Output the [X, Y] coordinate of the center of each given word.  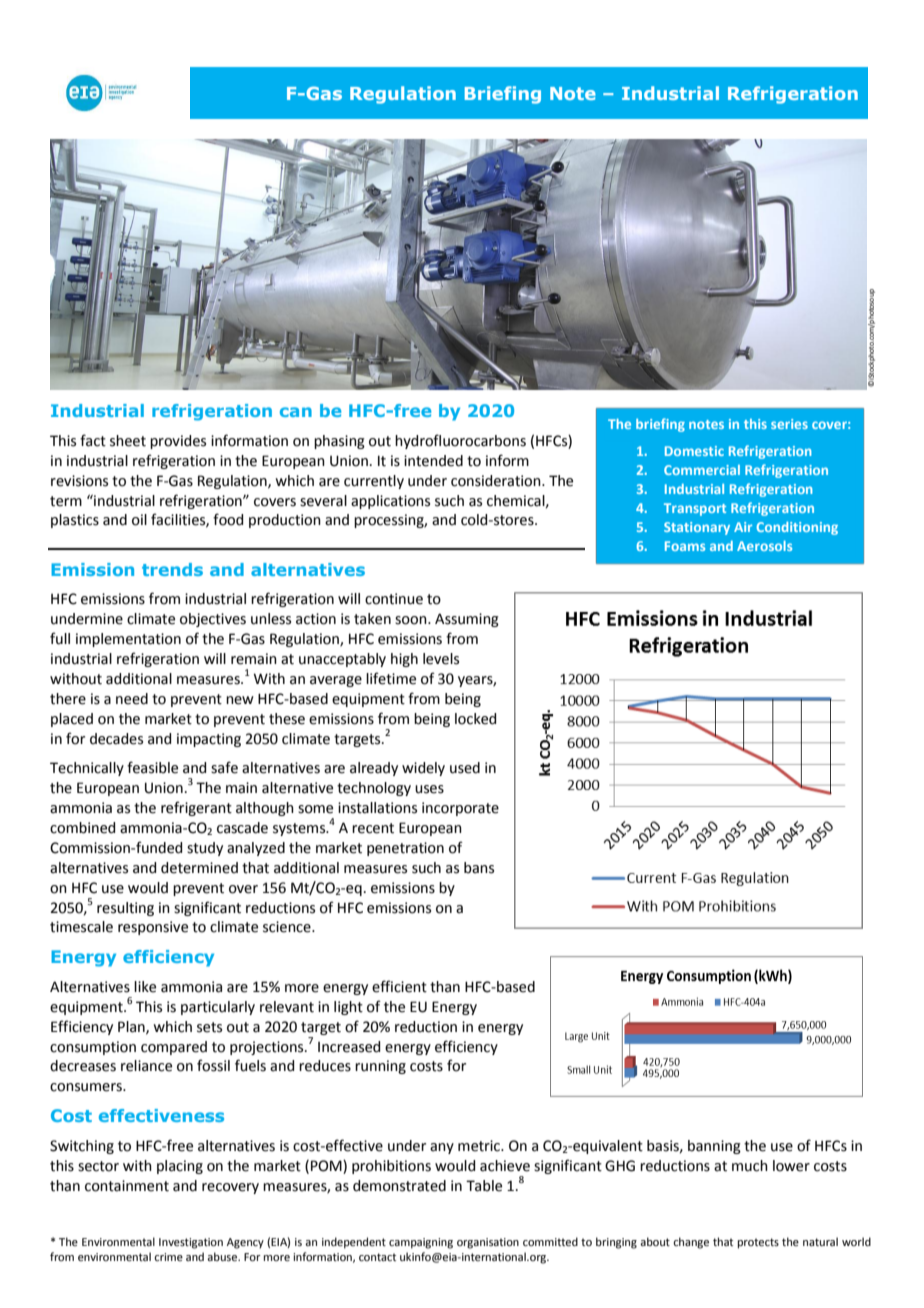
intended [433, 461]
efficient [399, 986]
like [145, 987]
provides [178, 442]
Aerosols [764, 546]
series [789, 424]
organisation [488, 1243]
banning [714, 1147]
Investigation [191, 1243]
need [132, 699]
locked [475, 719]
